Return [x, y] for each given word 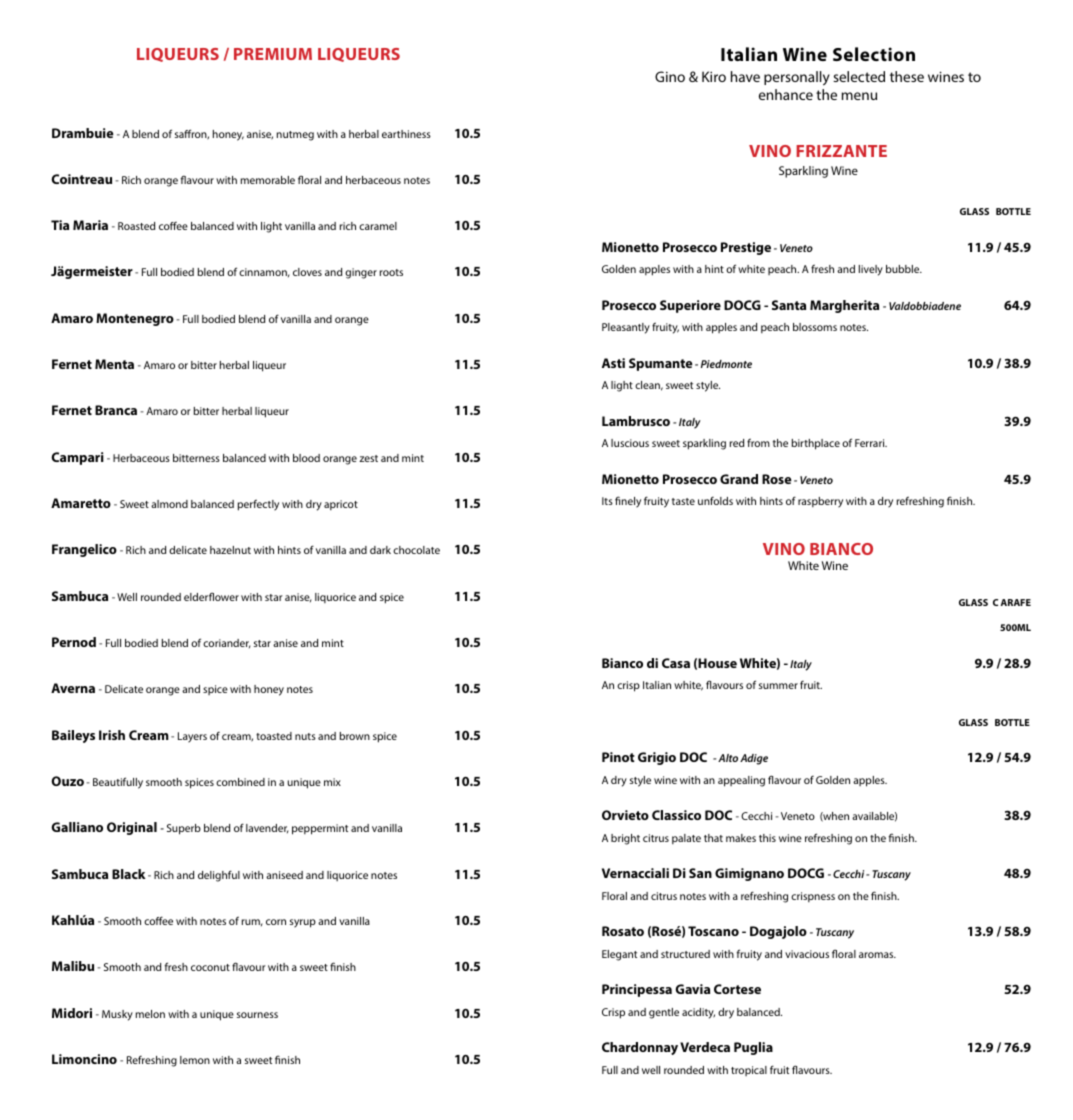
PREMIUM [273, 54]
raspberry [820, 502]
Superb [184, 829]
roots [391, 272]
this [767, 838]
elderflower [211, 596]
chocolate [416, 550]
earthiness [406, 134]
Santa [789, 305]
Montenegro [135, 319]
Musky [117, 1015]
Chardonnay [640, 1048]
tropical [749, 1071]
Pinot [618, 757]
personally [797, 78]
